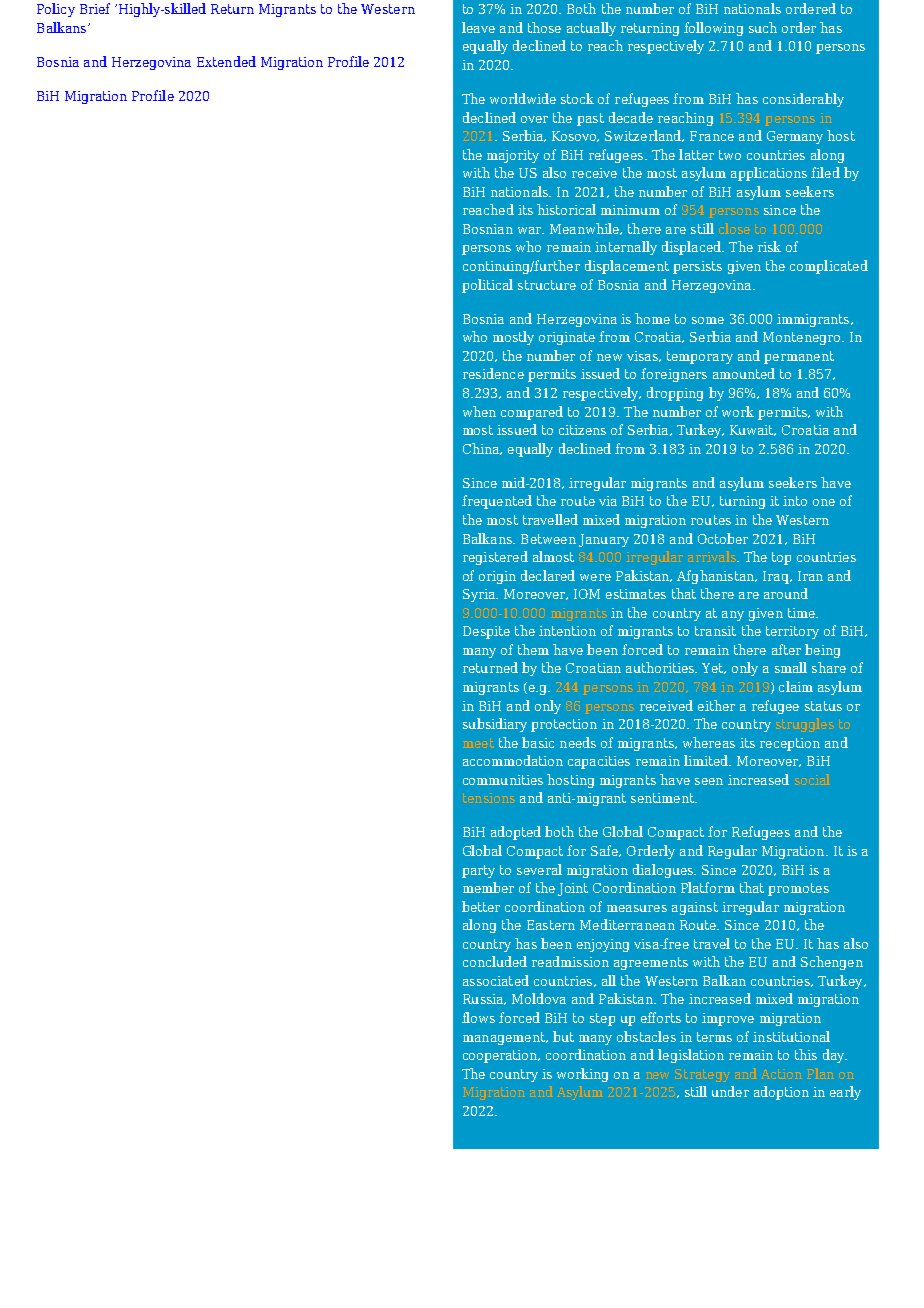  What do you see at coordinates (495, 558) in the page?
I see `registered` at bounding box center [495, 558].
